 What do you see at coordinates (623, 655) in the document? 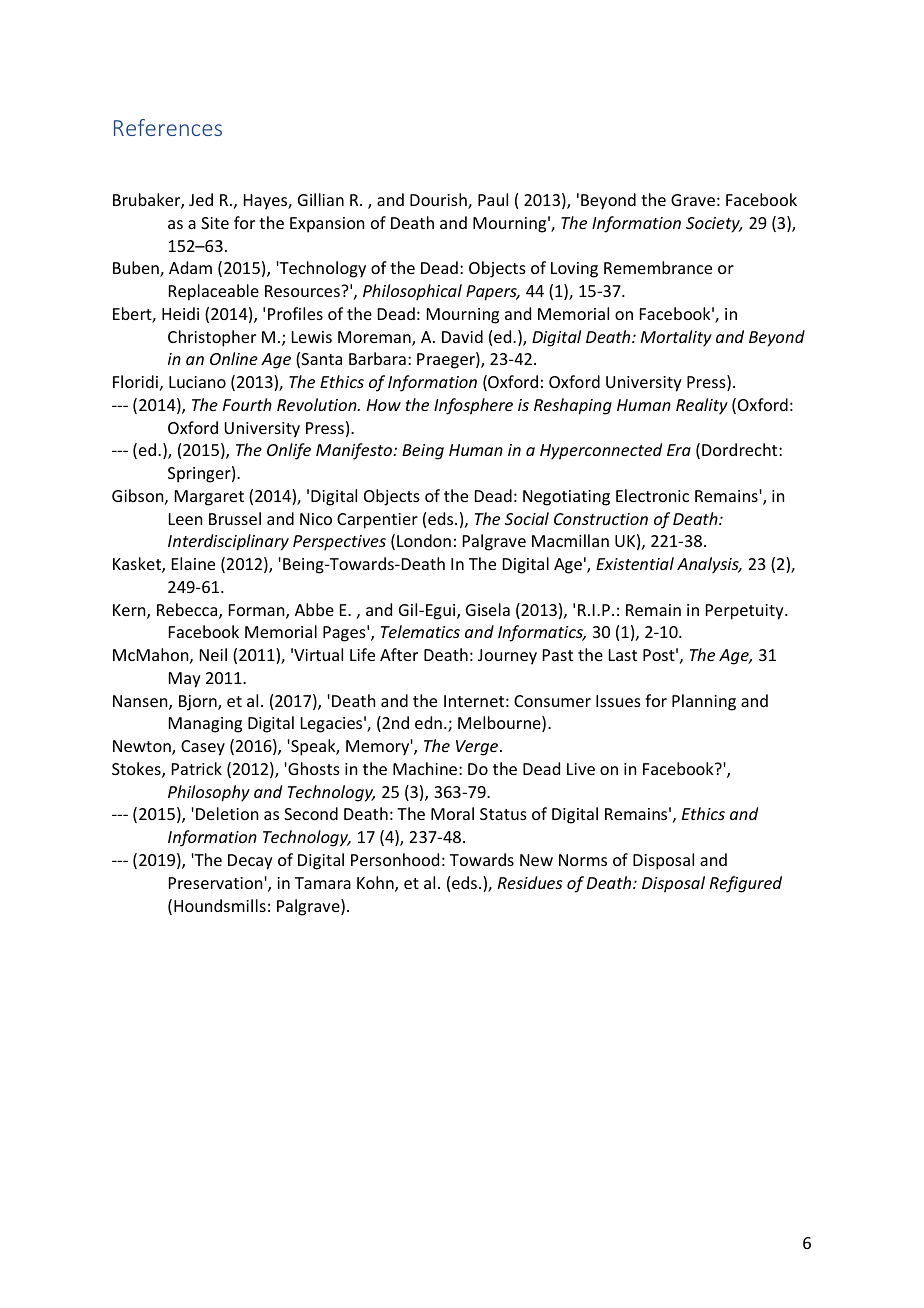
I see `Last` at bounding box center [623, 655].
